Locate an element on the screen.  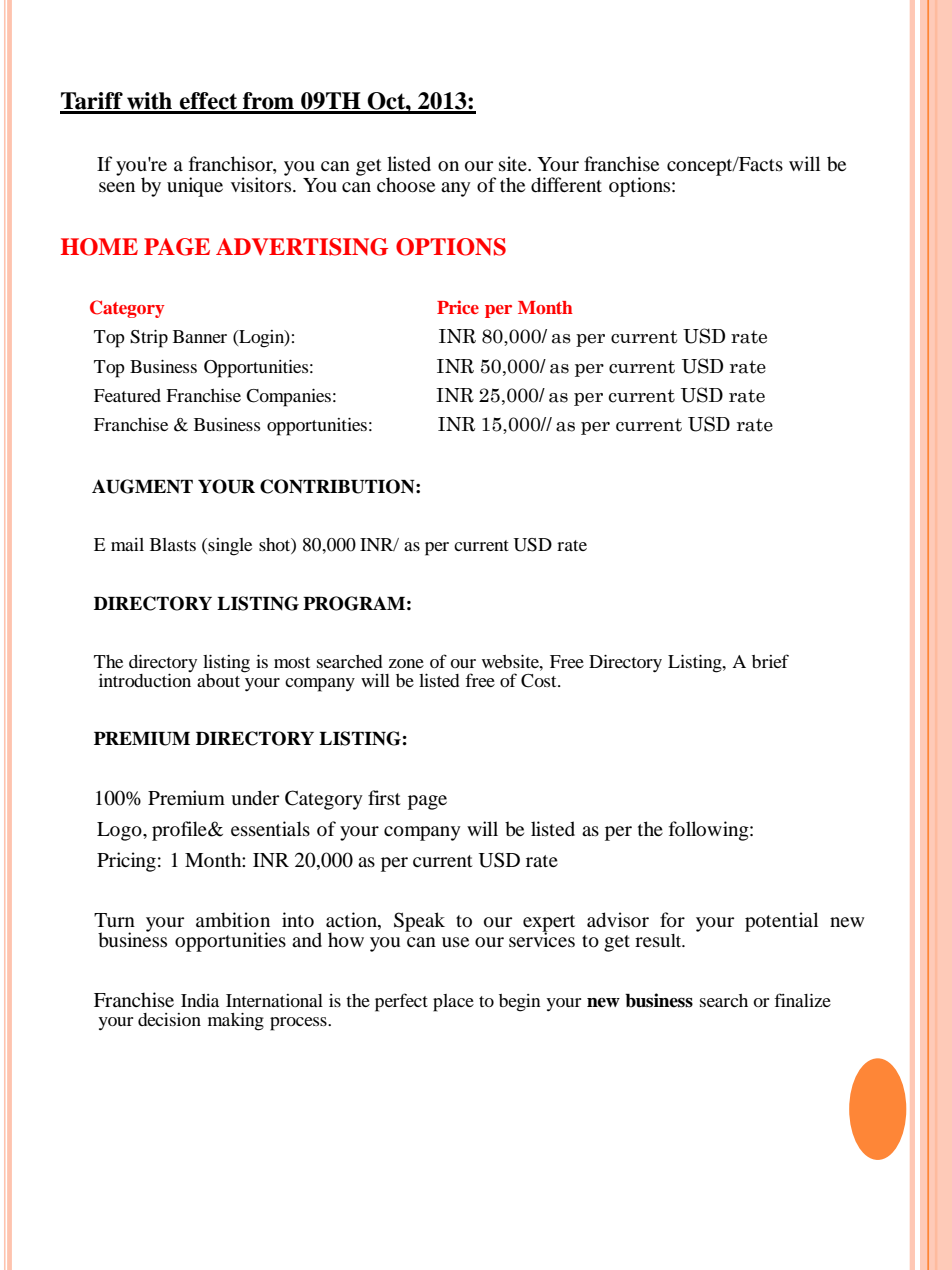
brief is located at coordinates (770, 661).
